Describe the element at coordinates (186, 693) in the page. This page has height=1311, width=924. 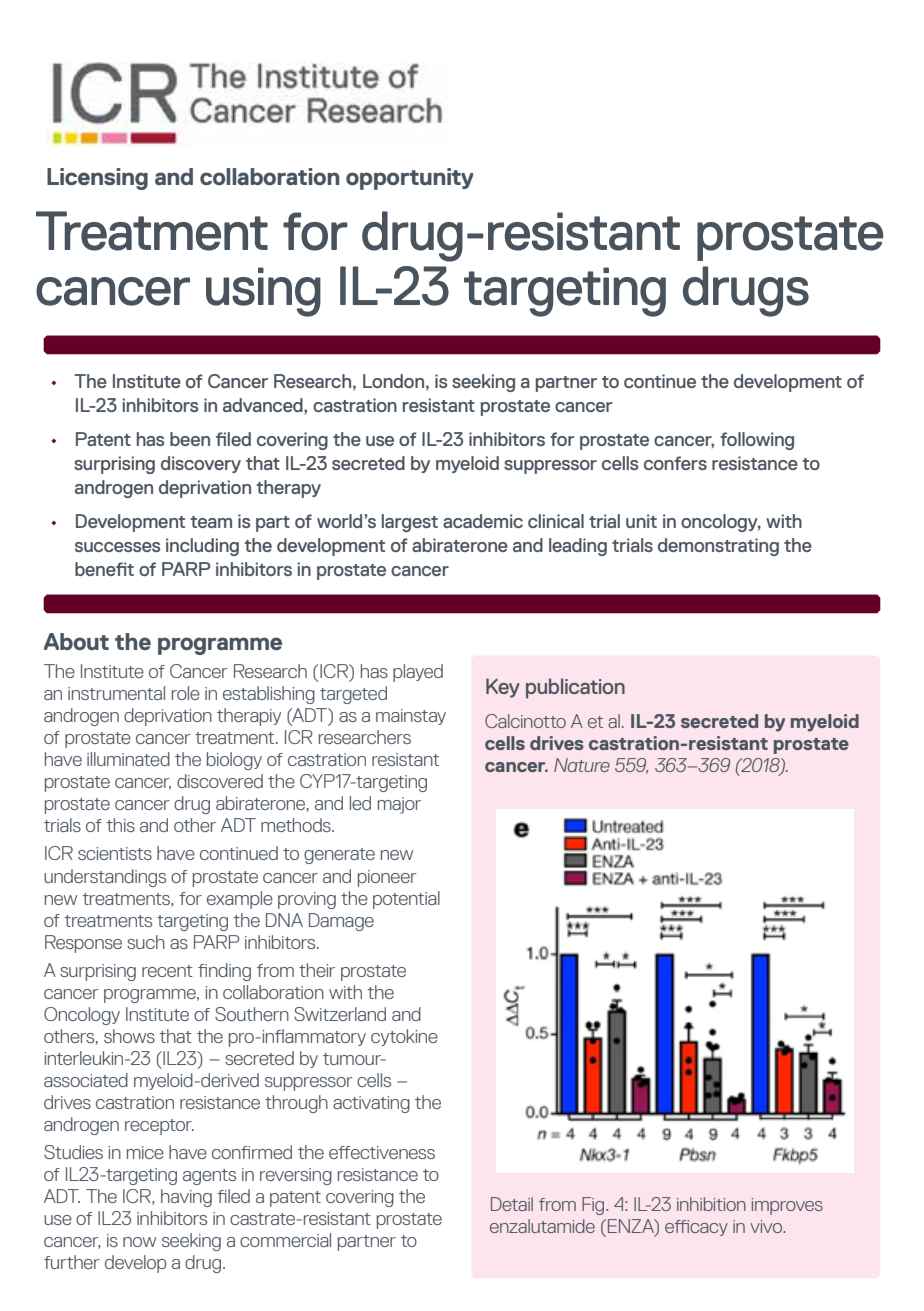
I see `role` at that location.
